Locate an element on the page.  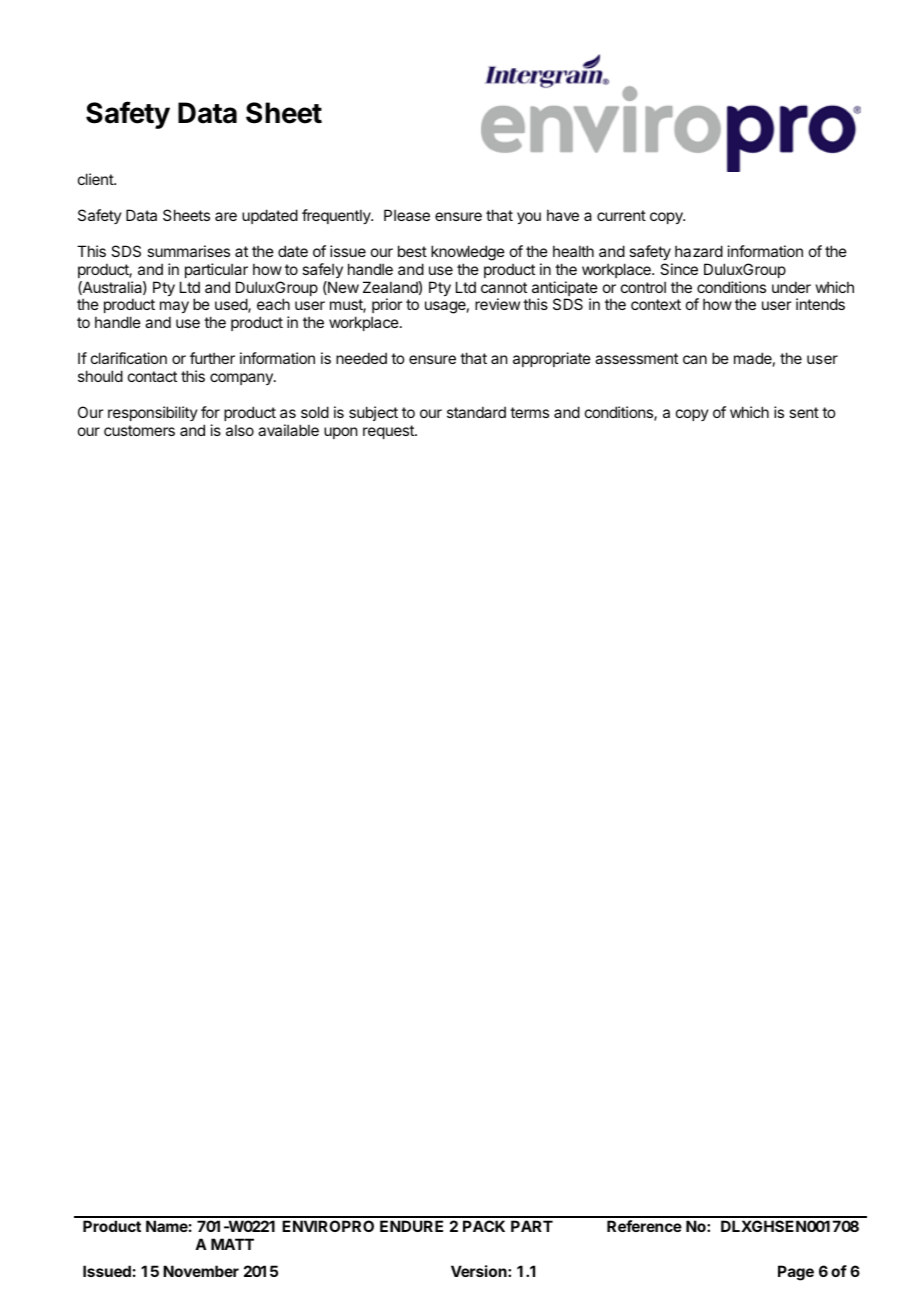
customers is located at coordinates (139, 430).
